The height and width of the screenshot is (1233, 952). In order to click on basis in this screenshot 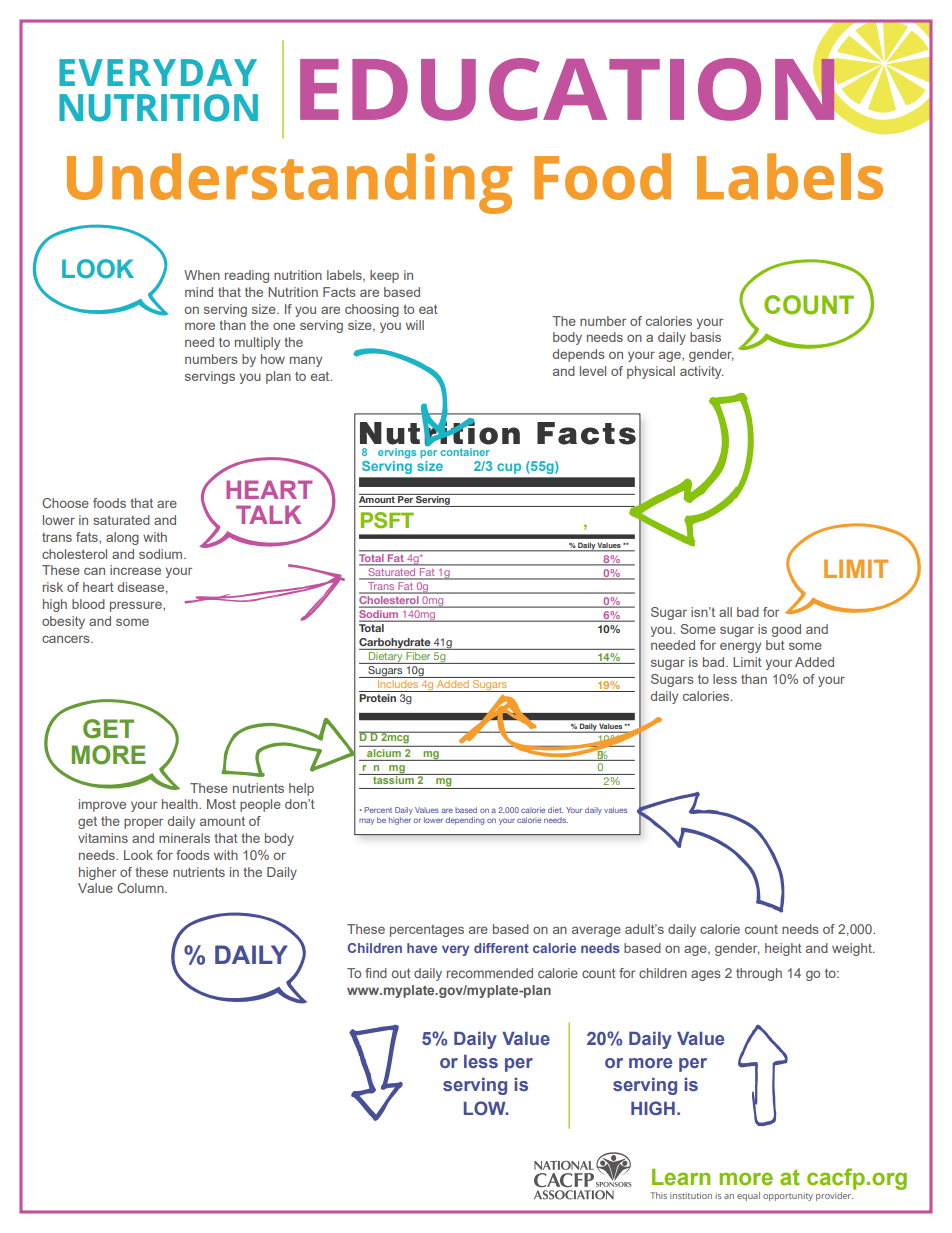, I will do `click(705, 337)`.
